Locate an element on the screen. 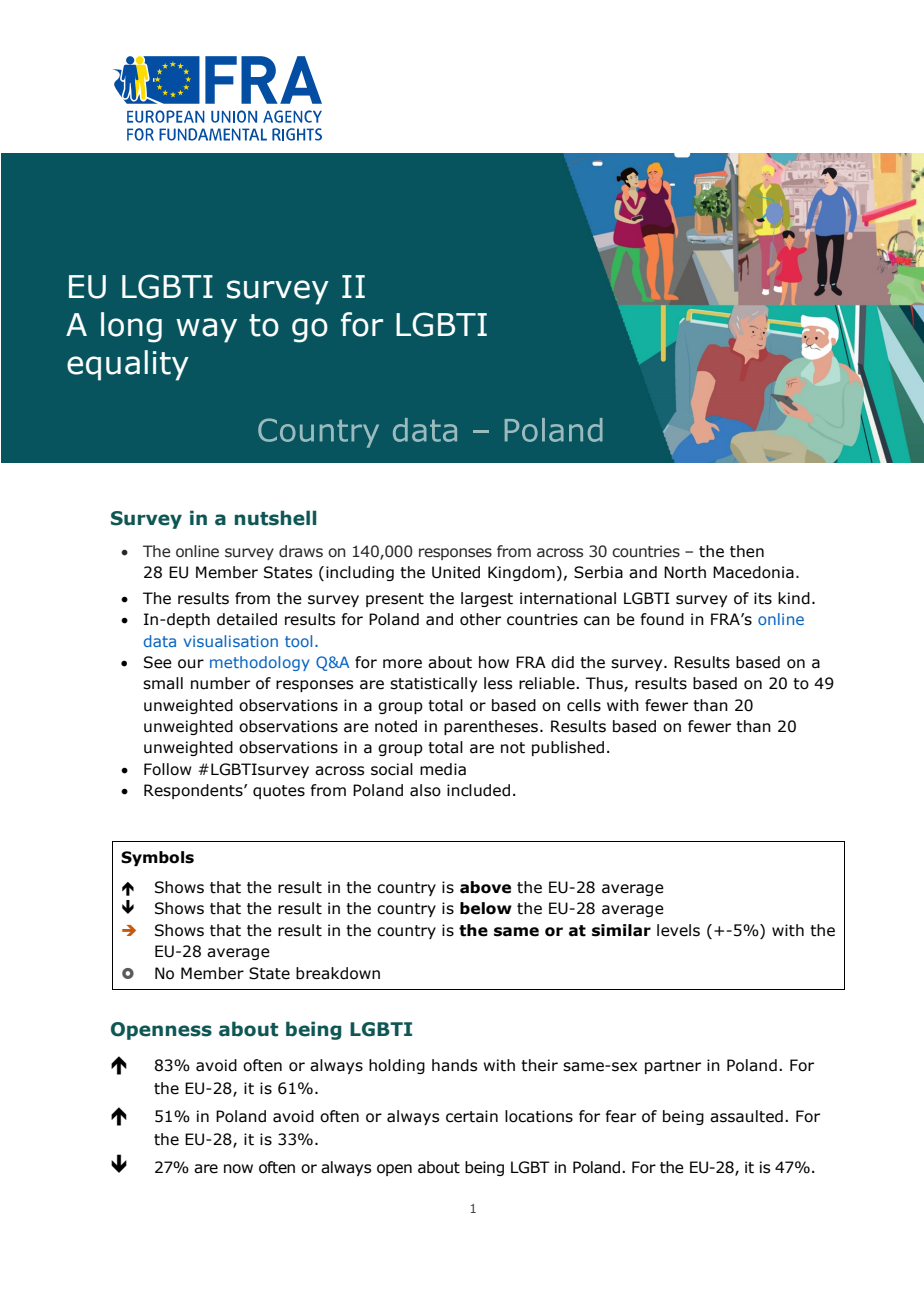  similar is located at coordinates (621, 930).
